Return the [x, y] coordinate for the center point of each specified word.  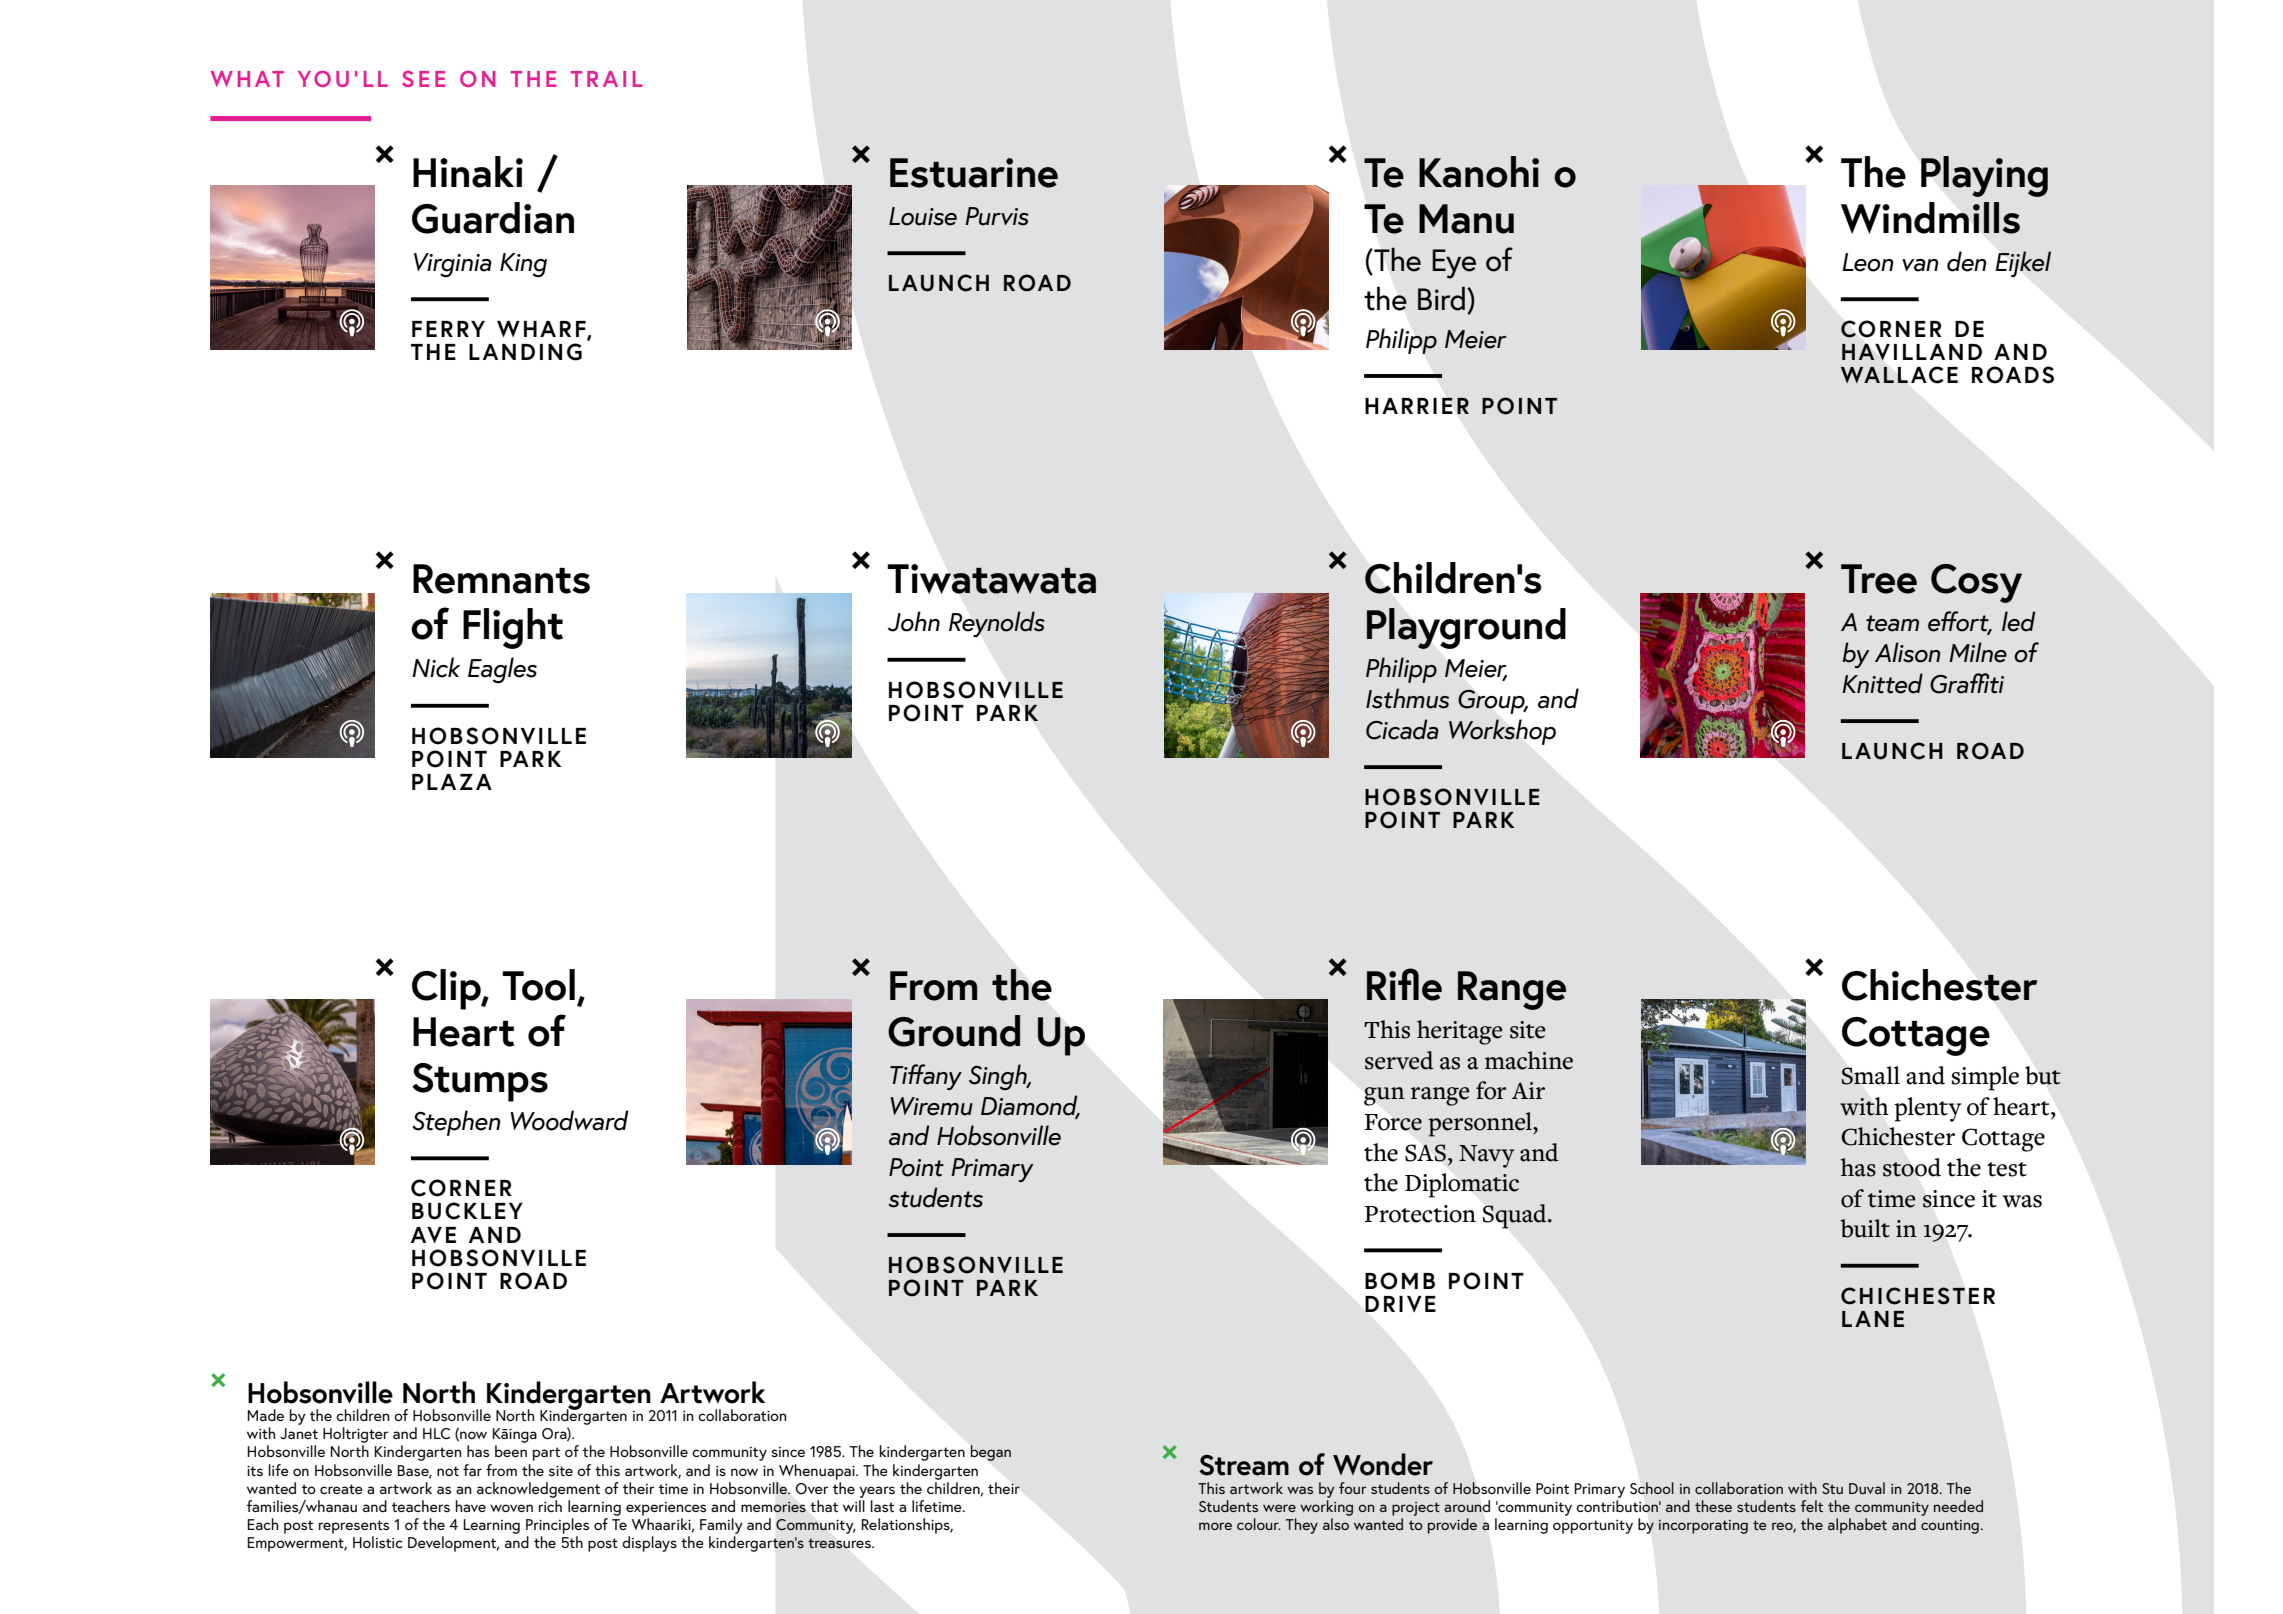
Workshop [1502, 732]
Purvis [997, 216]
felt [1812, 1506]
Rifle [1404, 984]
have [471, 1506]
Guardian [493, 218]
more [1215, 1526]
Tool [538, 985]
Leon [1868, 262]
